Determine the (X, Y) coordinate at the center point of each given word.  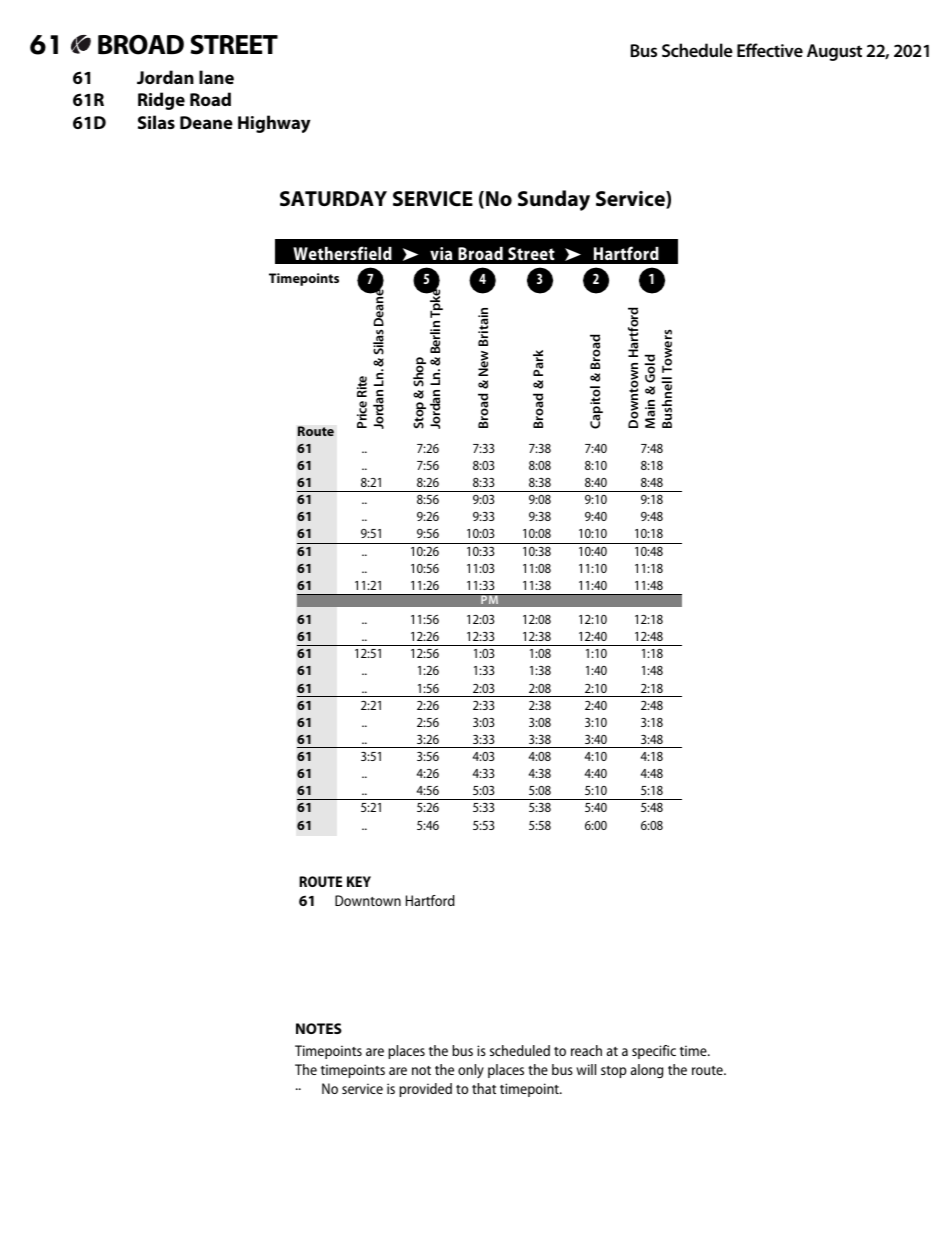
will (586, 1069)
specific (654, 1052)
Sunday (554, 200)
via (441, 253)
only (471, 1071)
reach (586, 1050)
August (834, 52)
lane (216, 77)
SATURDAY (333, 198)
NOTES (319, 1028)
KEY (359, 881)
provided (425, 1090)
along (647, 1071)
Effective (770, 50)
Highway (274, 124)
